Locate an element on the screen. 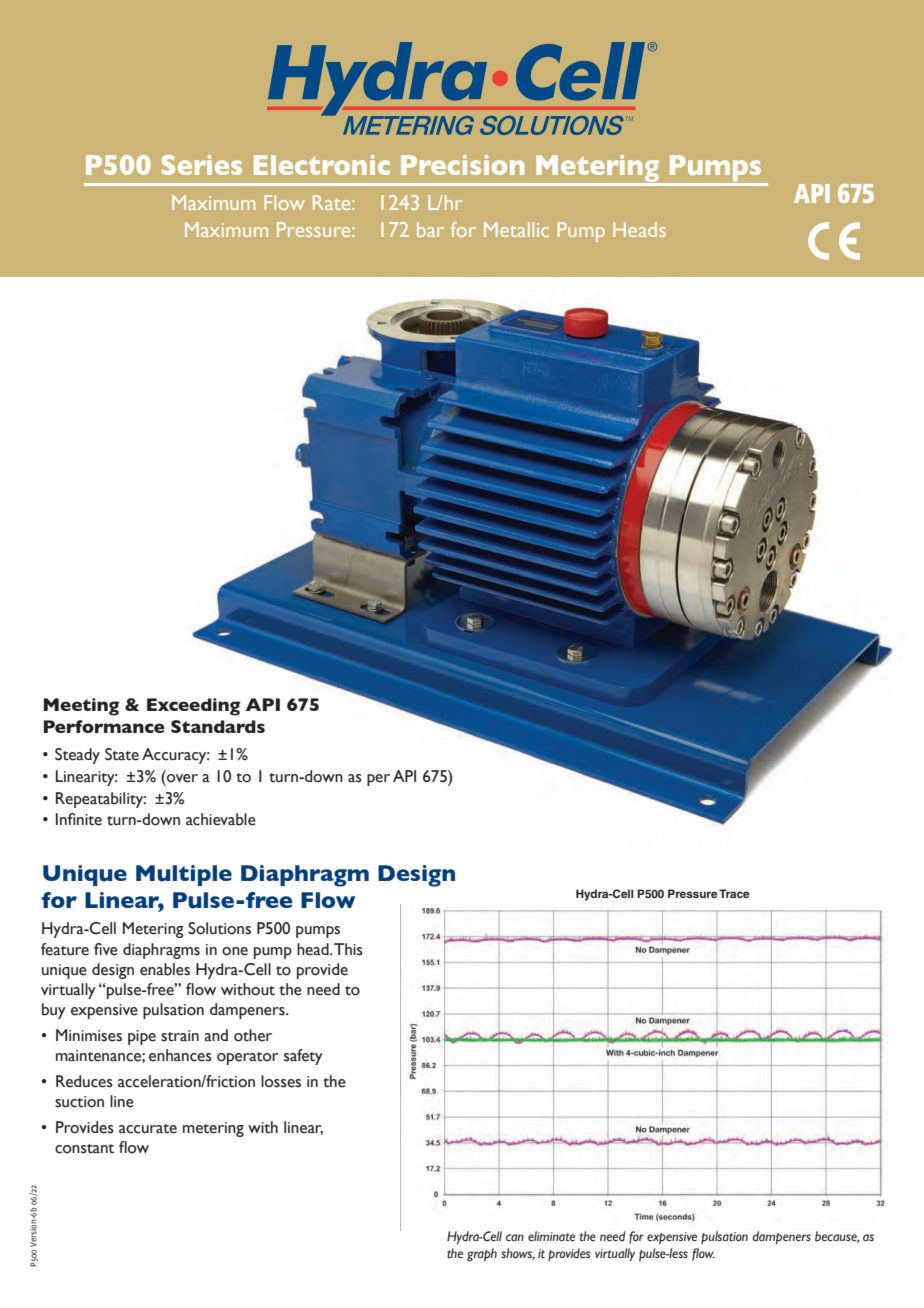  Series is located at coordinates (202, 165).
